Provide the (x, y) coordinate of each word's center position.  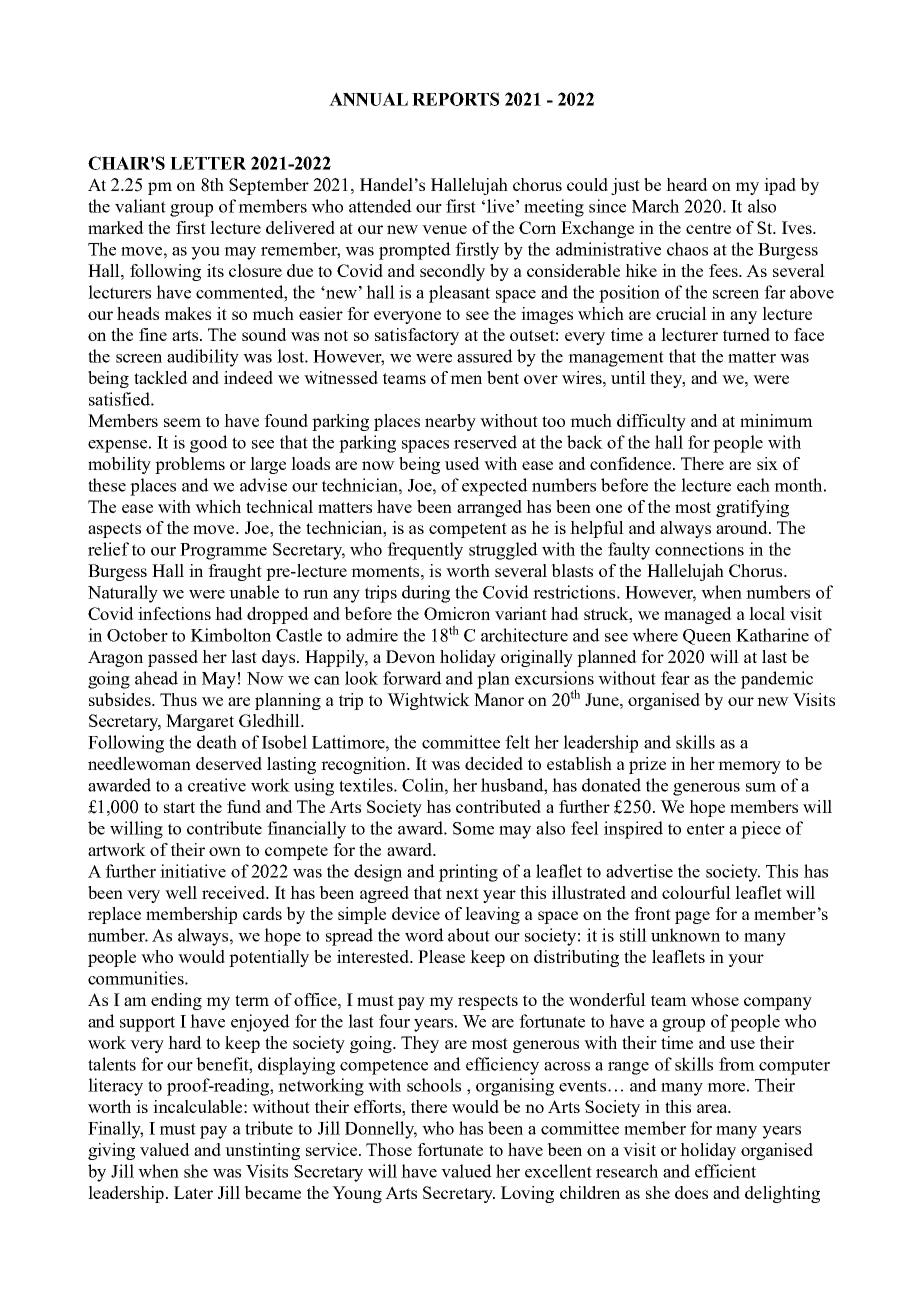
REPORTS (455, 99)
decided (494, 763)
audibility (203, 358)
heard (687, 184)
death (217, 742)
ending (176, 1001)
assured (485, 356)
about (469, 935)
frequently (425, 551)
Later (193, 1192)
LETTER (208, 163)
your (746, 960)
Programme (223, 551)
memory (749, 767)
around (743, 527)
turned (746, 334)
